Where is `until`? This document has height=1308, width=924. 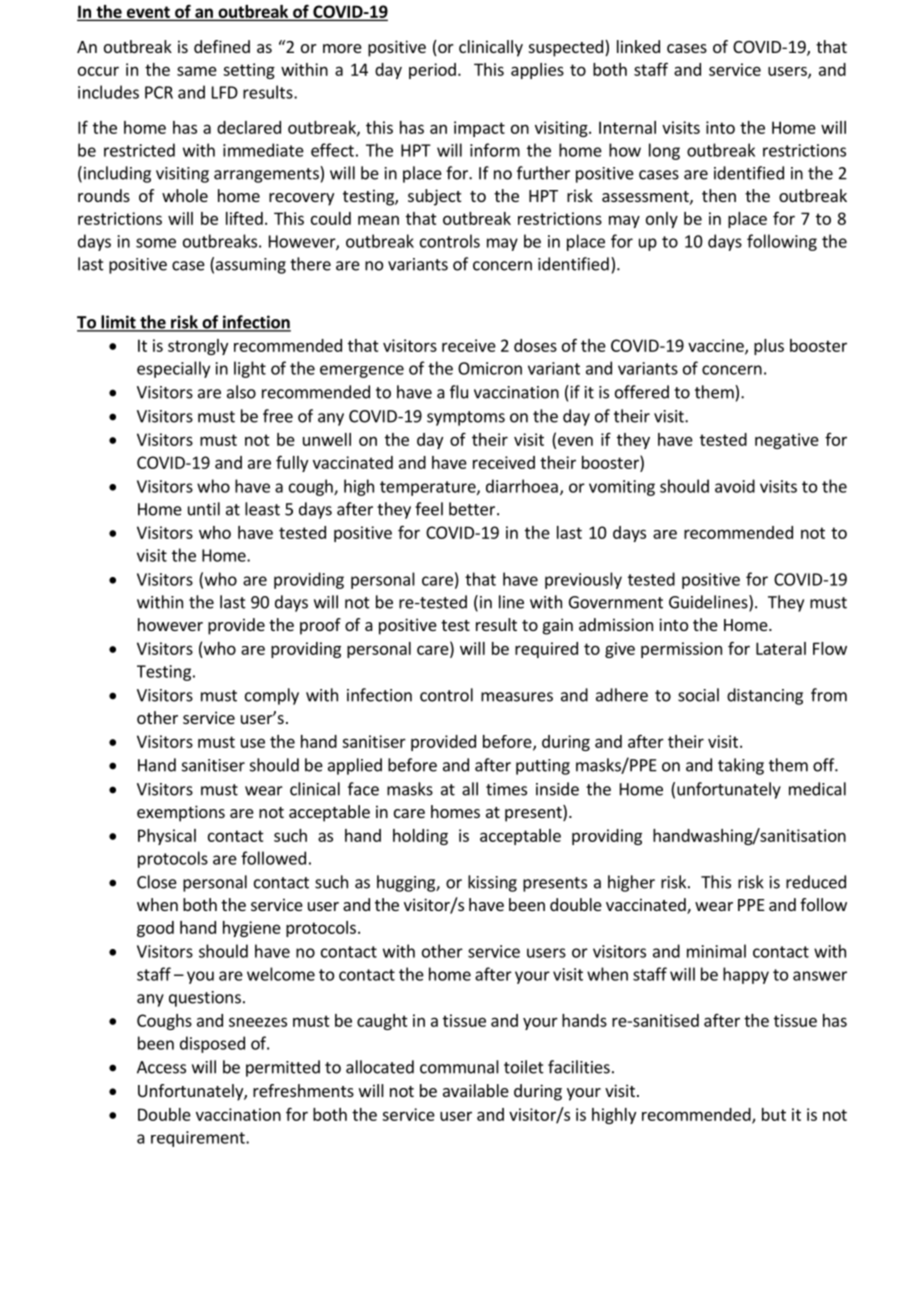 until is located at coordinates (204, 509).
